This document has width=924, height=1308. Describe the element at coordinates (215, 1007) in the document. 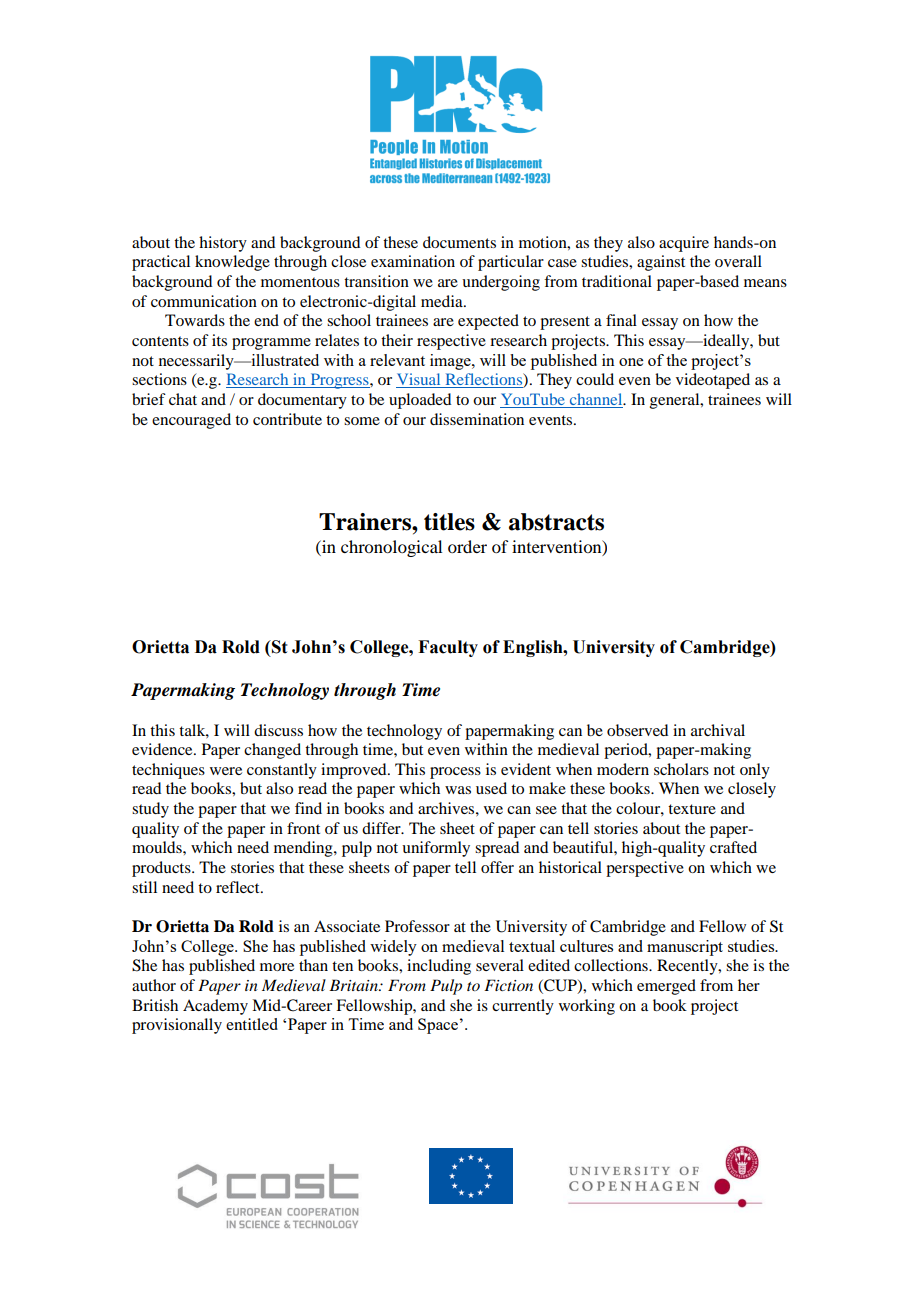

I see `Academy` at that location.
